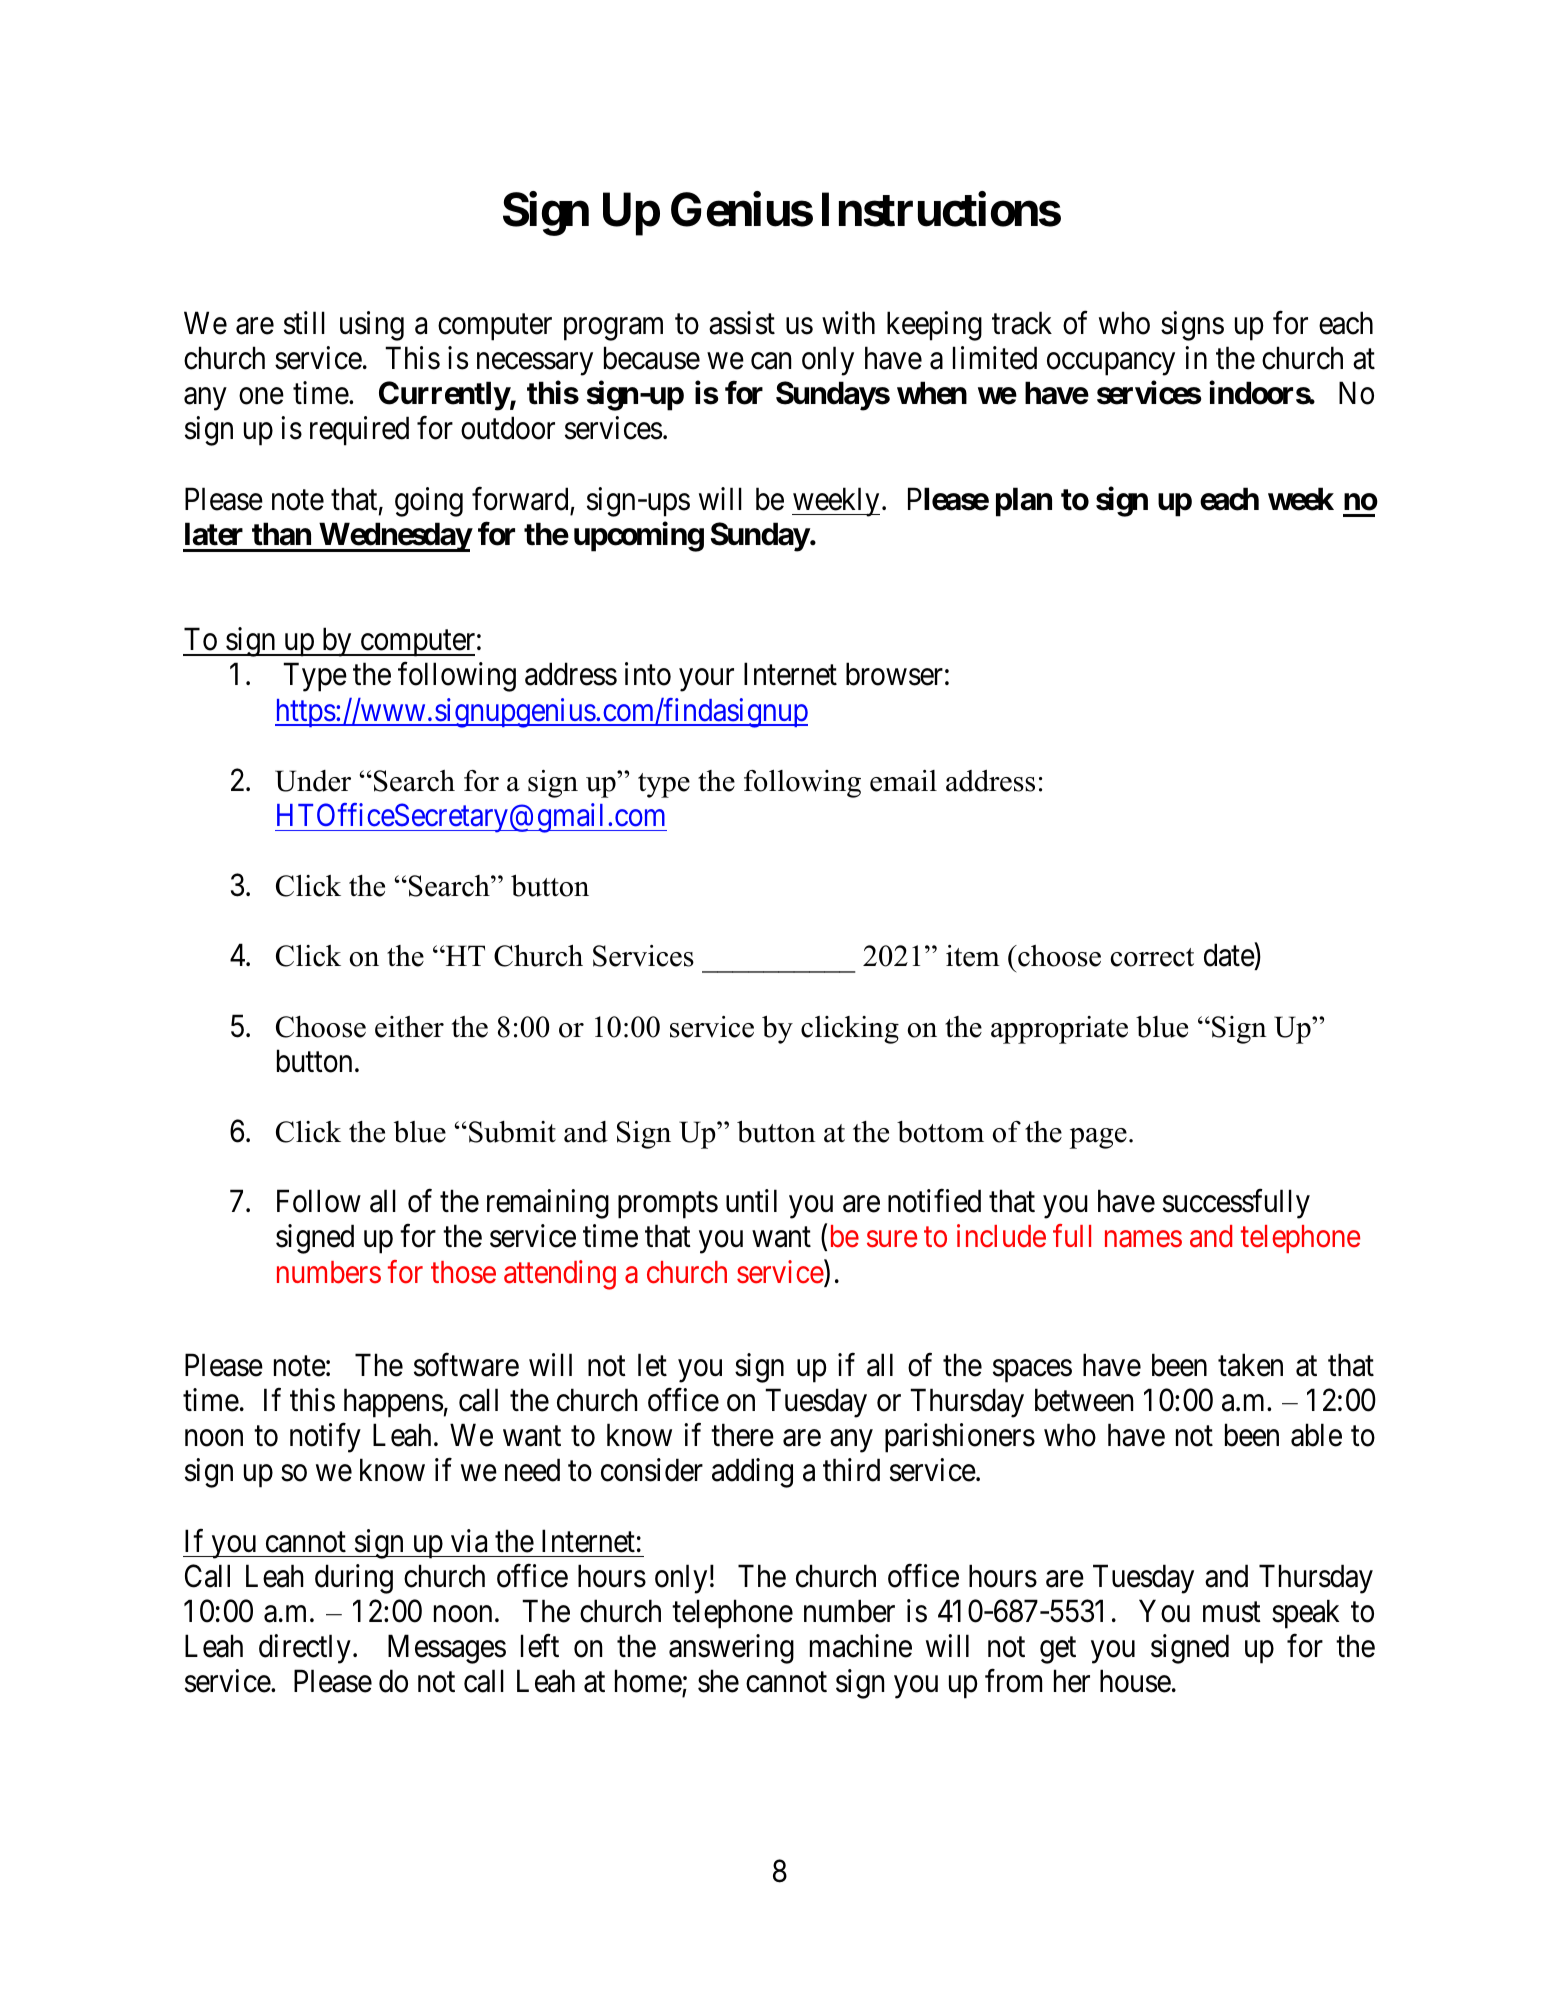 The height and width of the screenshot is (2016, 1558). I want to click on software, so click(466, 1365).
